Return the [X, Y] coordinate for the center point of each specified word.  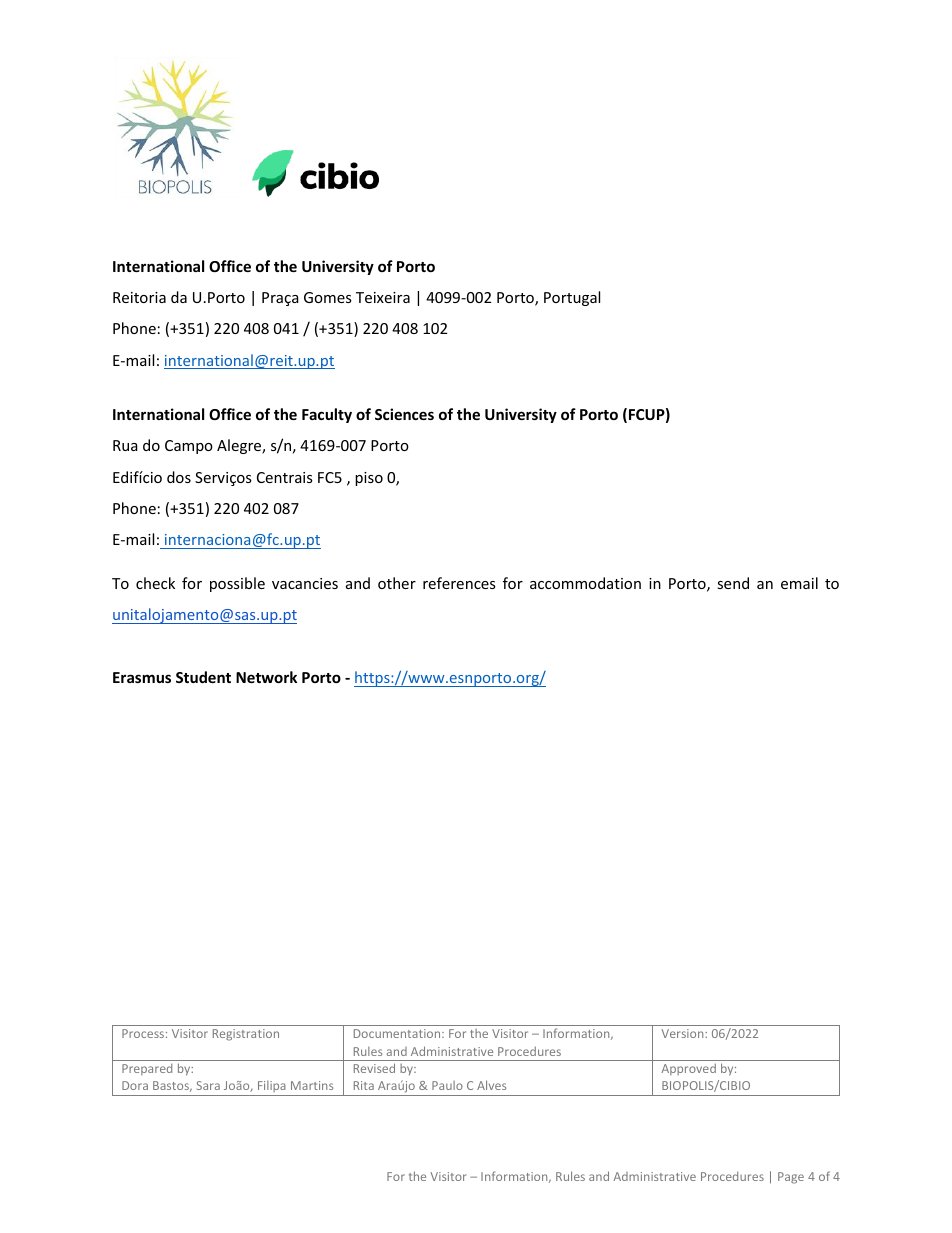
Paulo [447, 1085]
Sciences [404, 414]
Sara [208, 1085]
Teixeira [383, 297]
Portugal [572, 298]
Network [266, 677]
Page [791, 1178]
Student [203, 677]
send [733, 583]
